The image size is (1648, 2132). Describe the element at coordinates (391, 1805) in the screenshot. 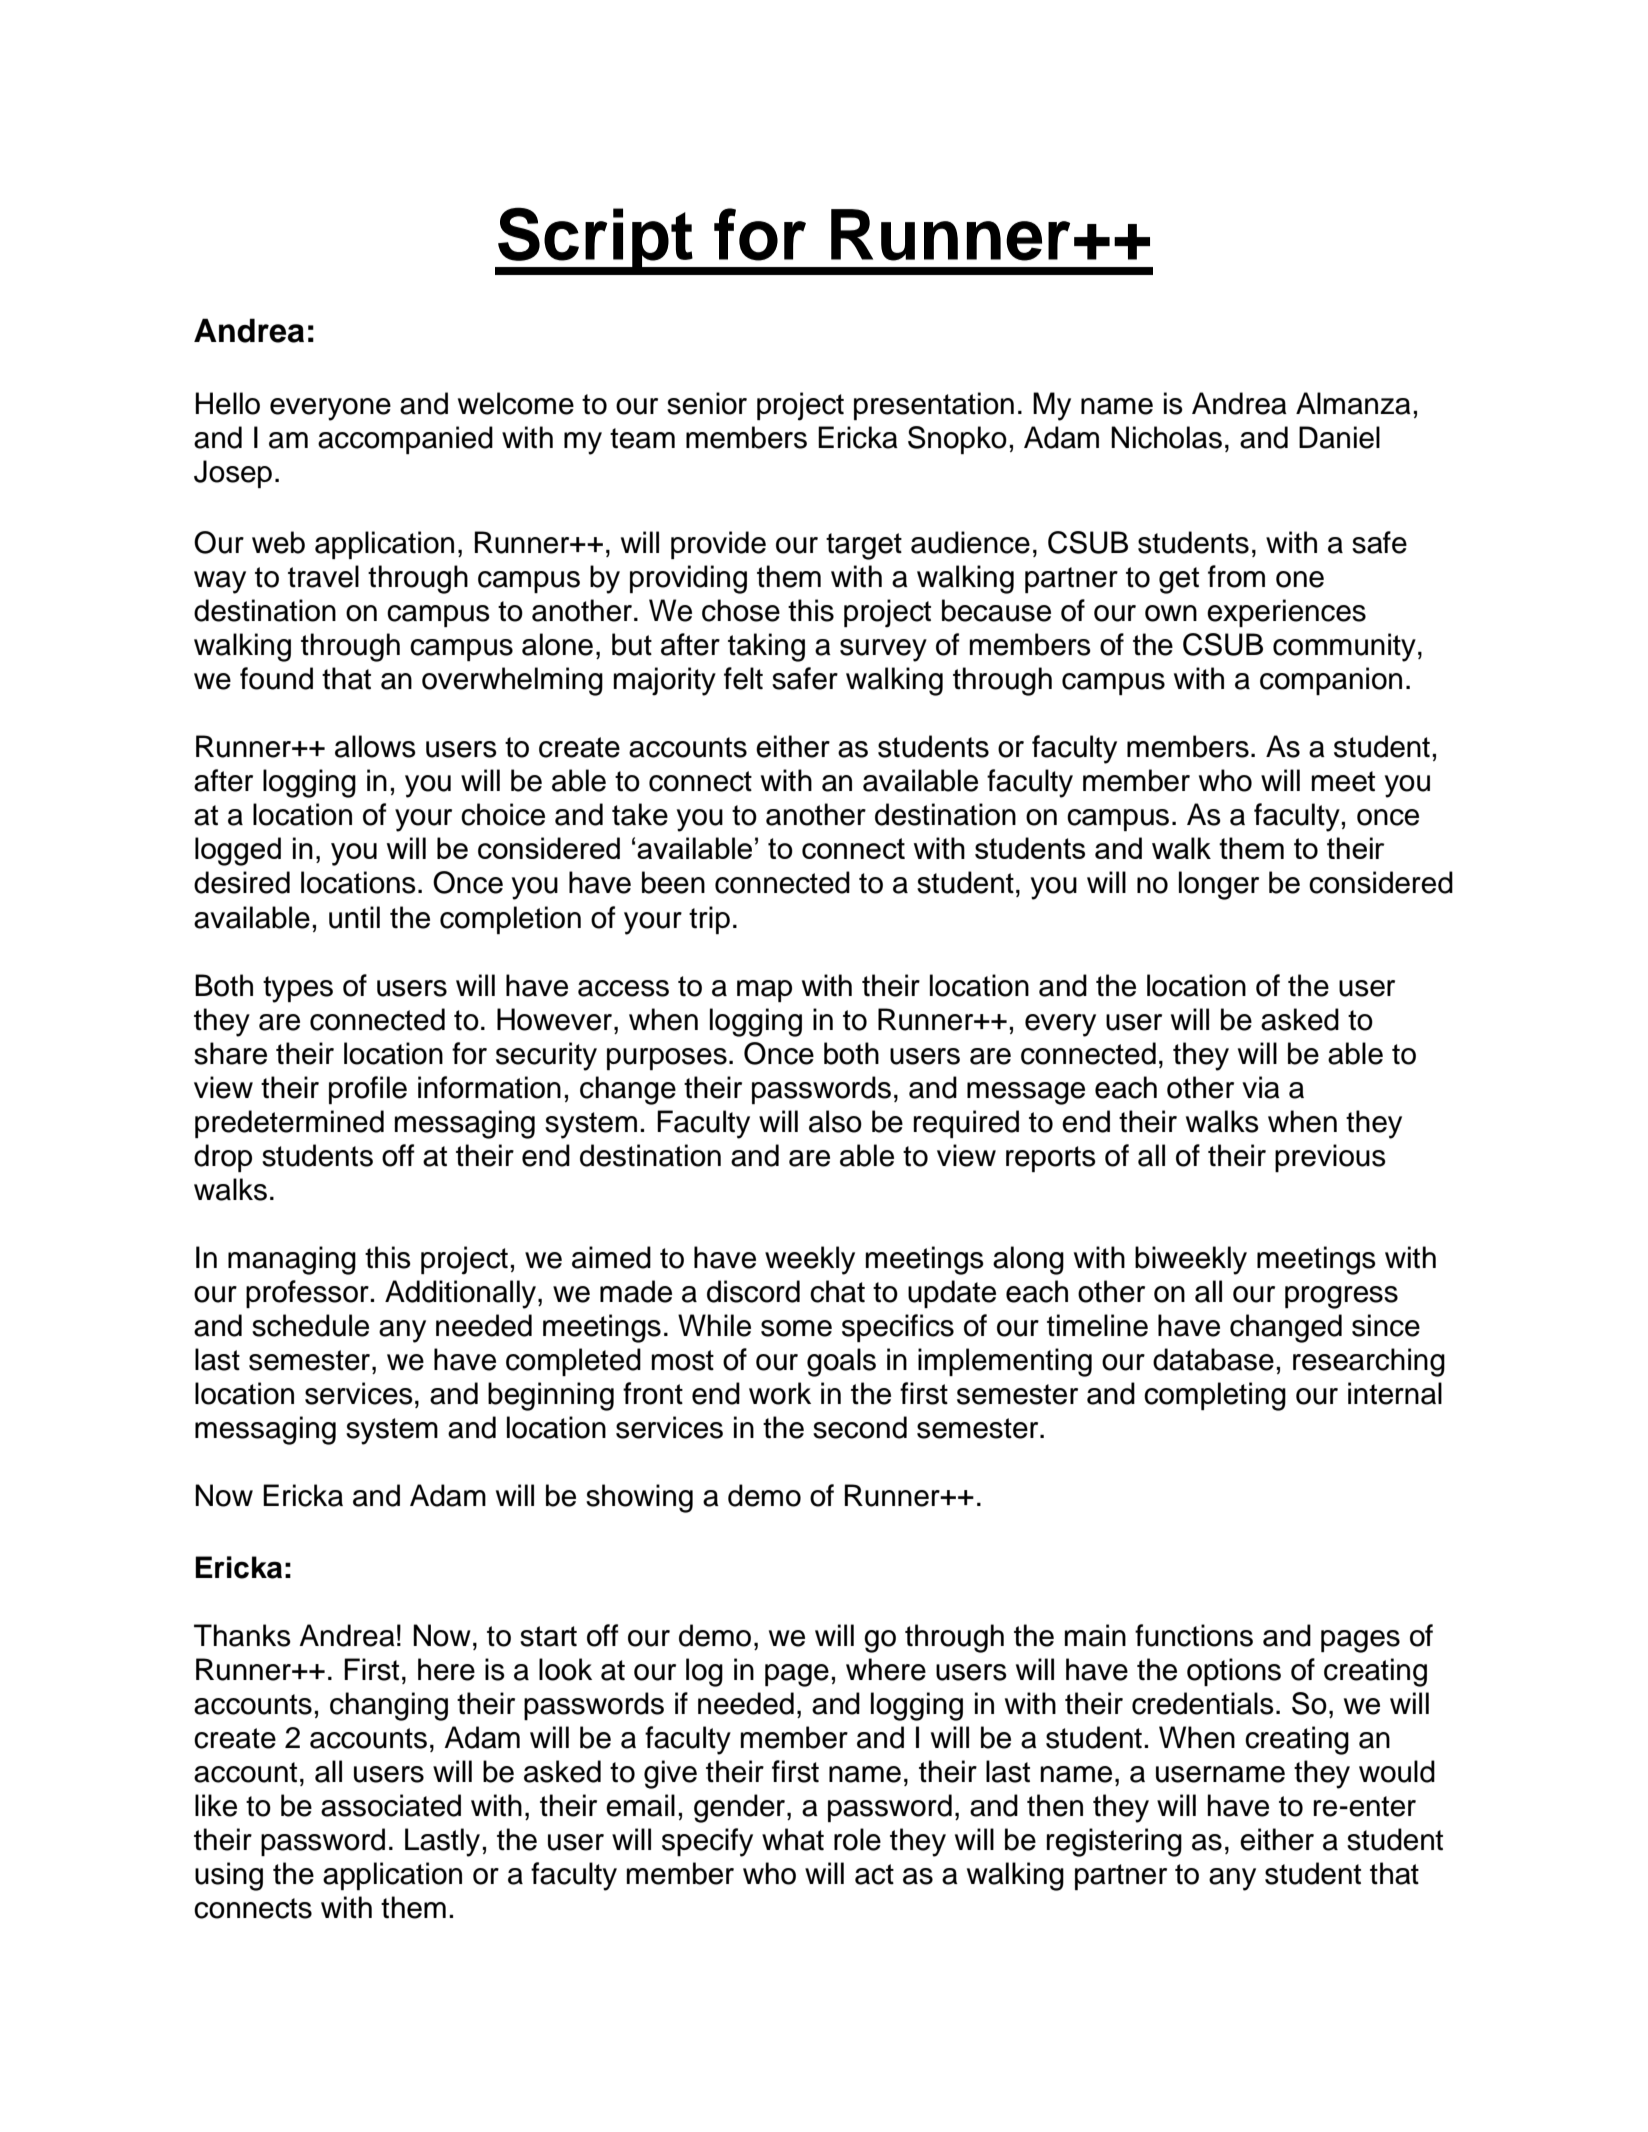

I see `associated` at that location.
